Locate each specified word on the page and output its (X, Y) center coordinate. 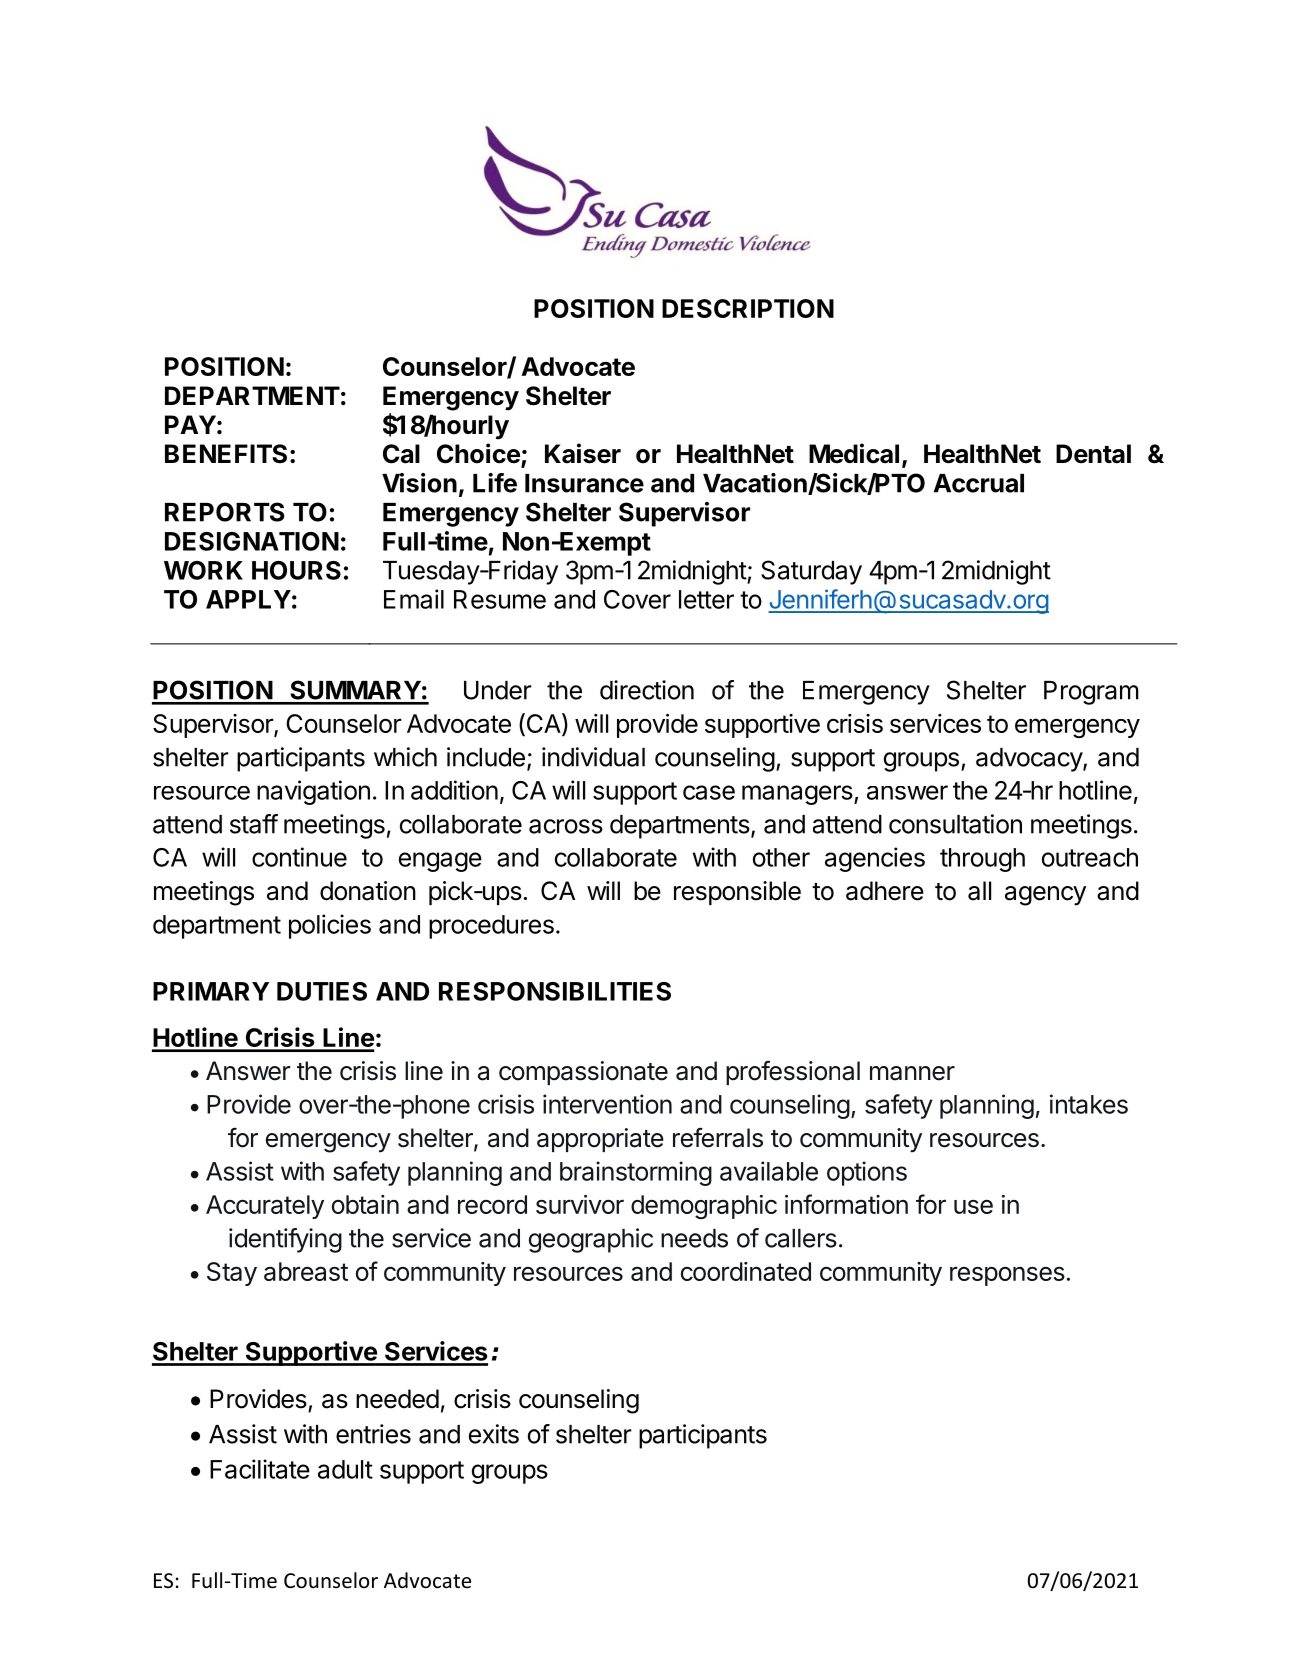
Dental (1093, 454)
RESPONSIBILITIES (555, 991)
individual (593, 757)
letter (706, 599)
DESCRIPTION (748, 308)
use (973, 1207)
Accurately (265, 1207)
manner (912, 1073)
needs (694, 1238)
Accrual (979, 483)
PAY (190, 424)
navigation (313, 792)
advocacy (1030, 760)
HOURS (296, 570)
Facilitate (260, 1469)
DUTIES (322, 991)
